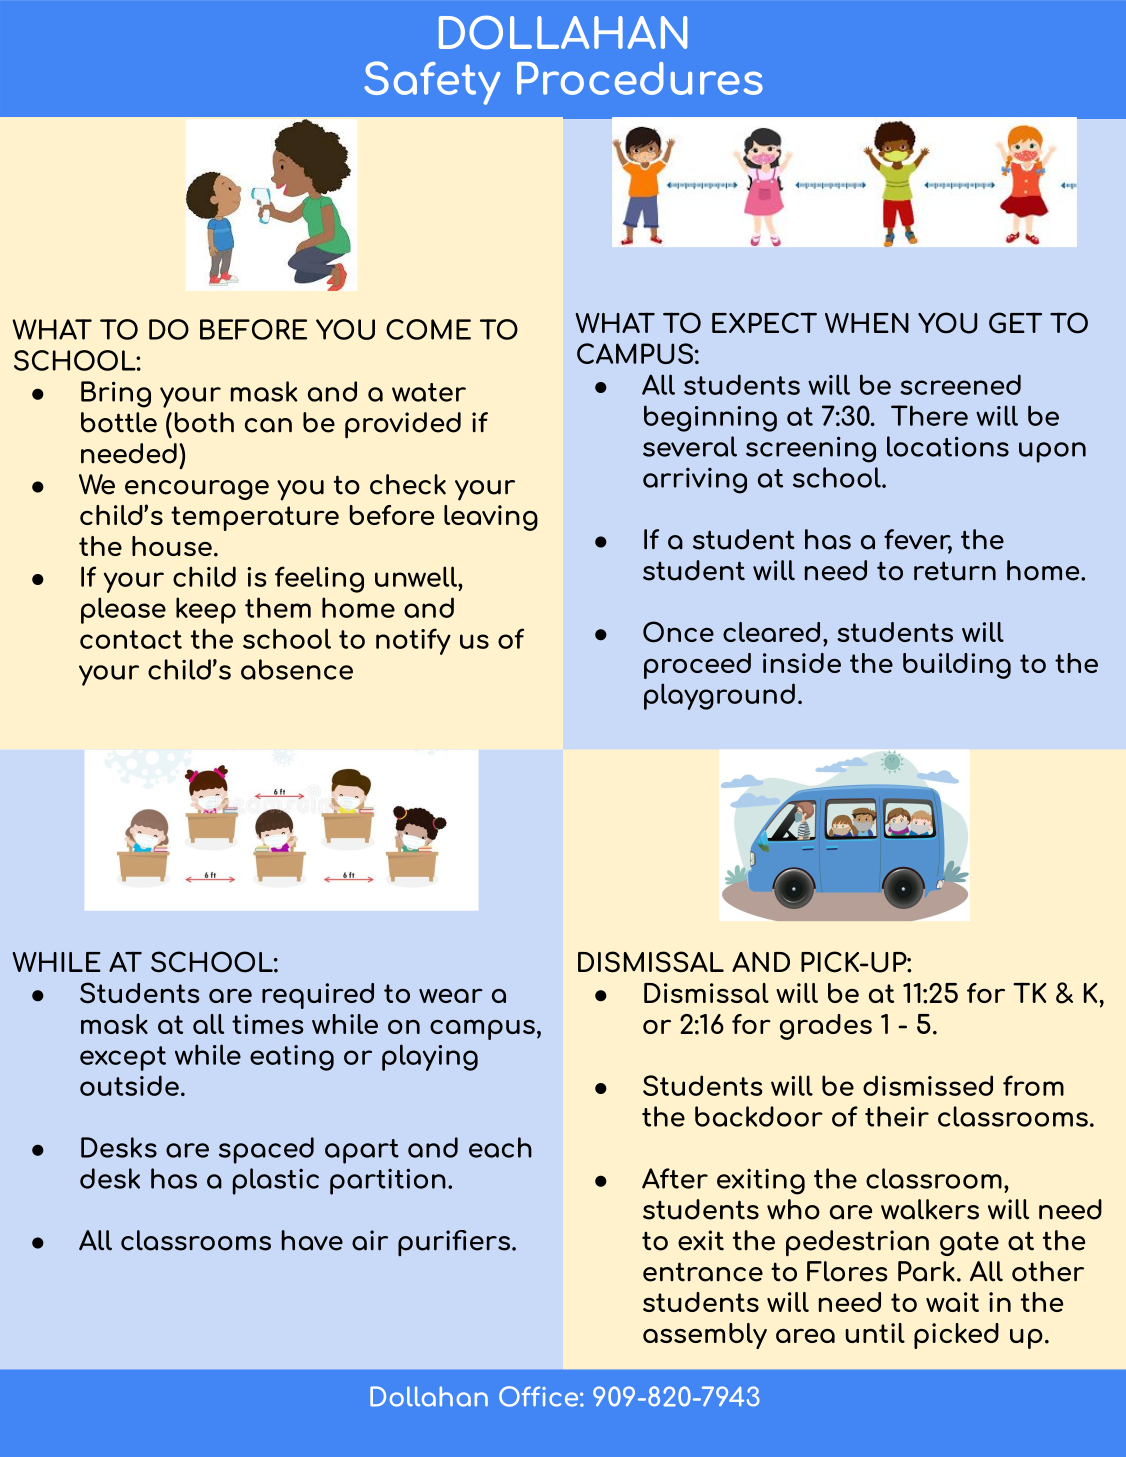 Image resolution: width=1126 pixels, height=1457 pixels. I want to click on There, so click(929, 415).
